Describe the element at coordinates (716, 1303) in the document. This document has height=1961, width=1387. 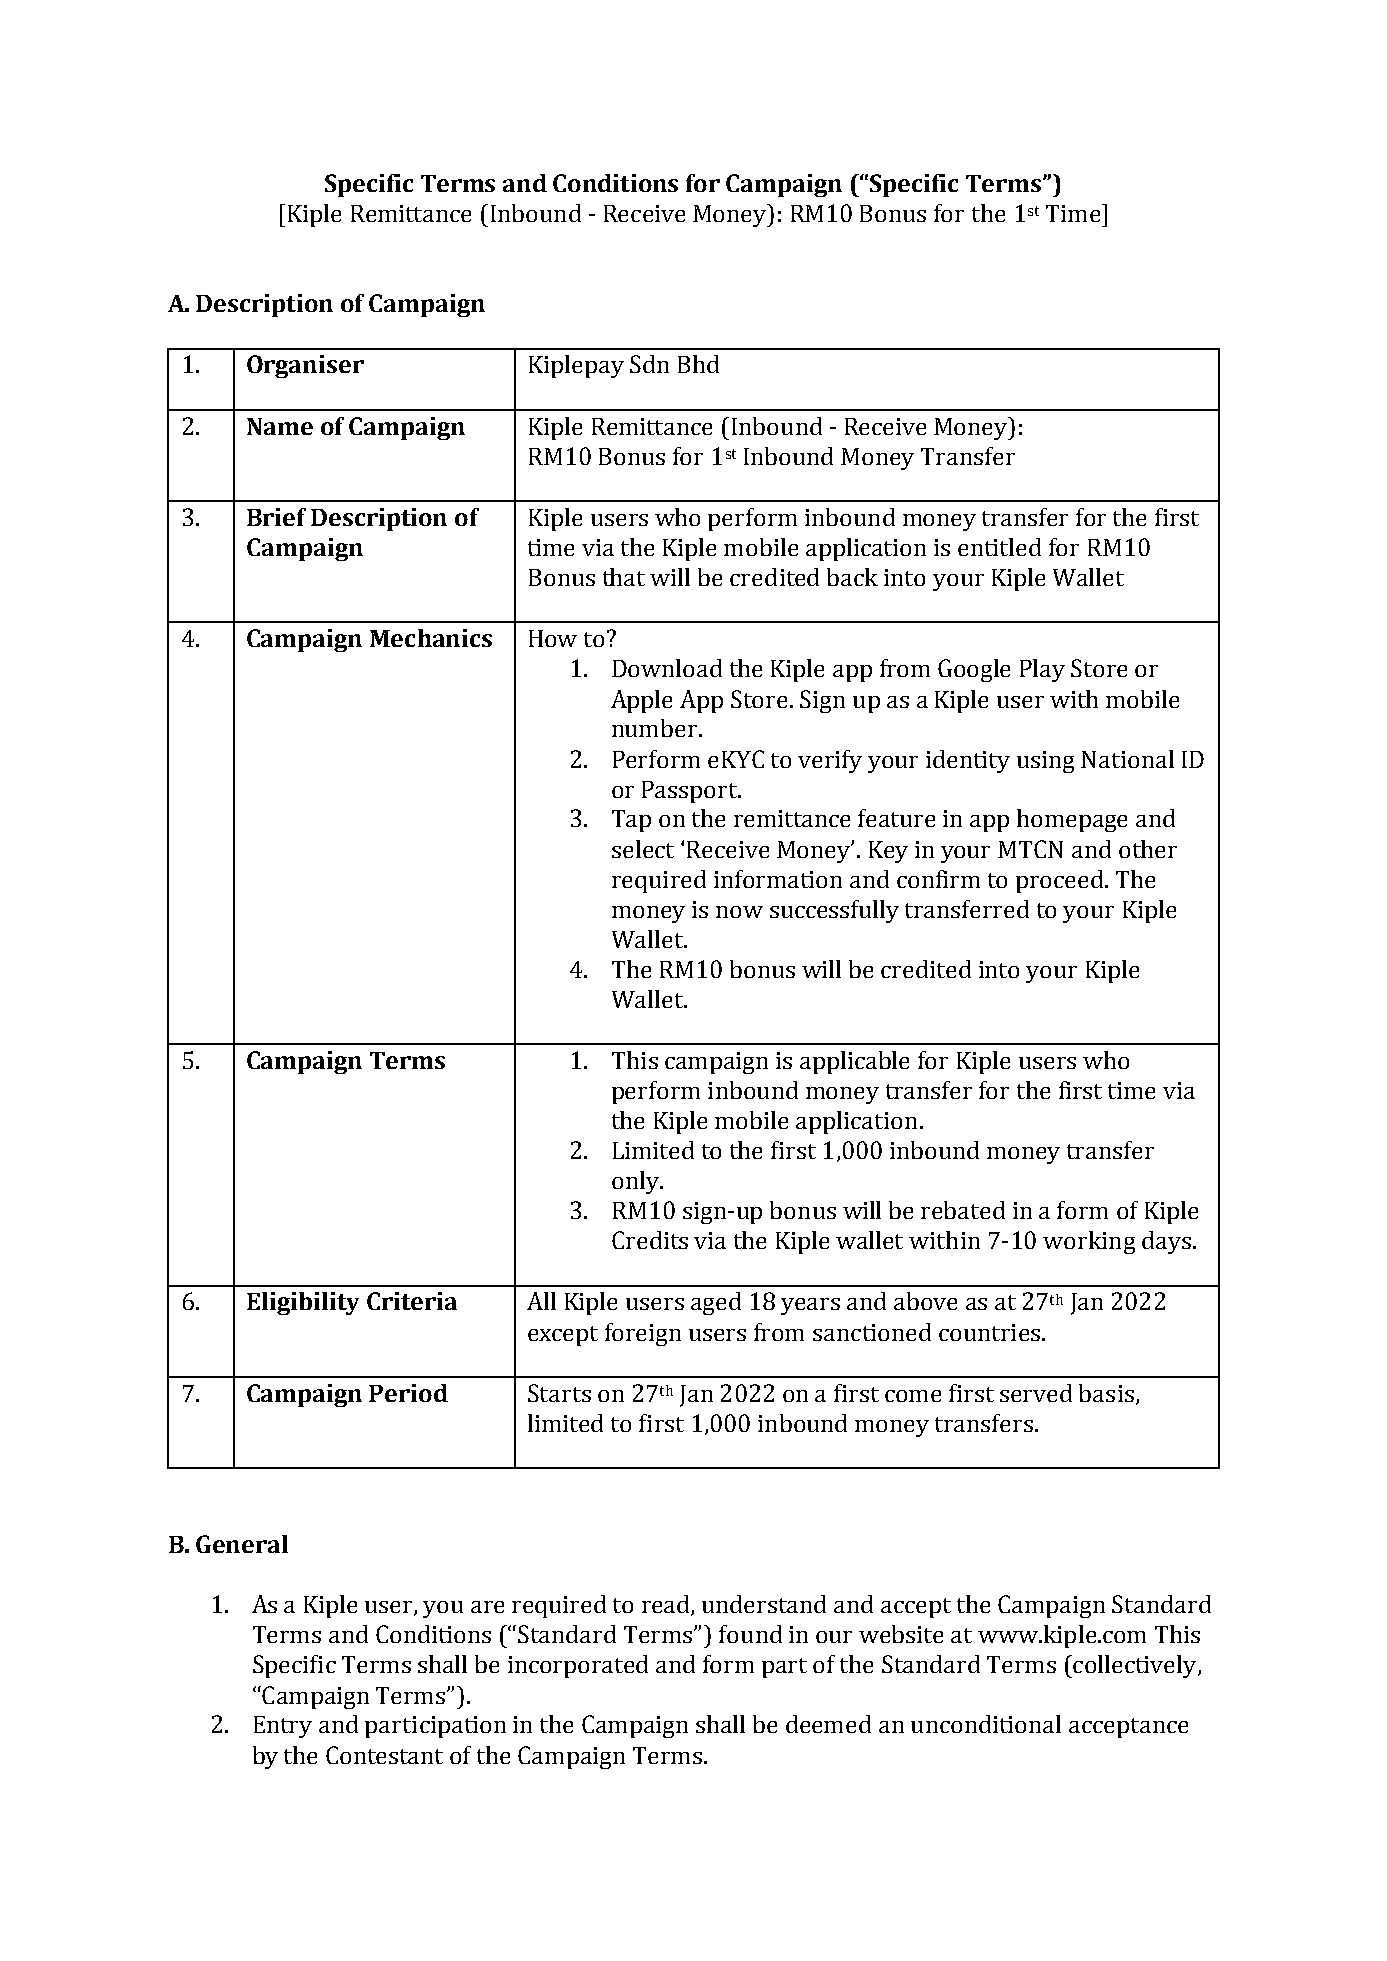
I see `aged` at that location.
